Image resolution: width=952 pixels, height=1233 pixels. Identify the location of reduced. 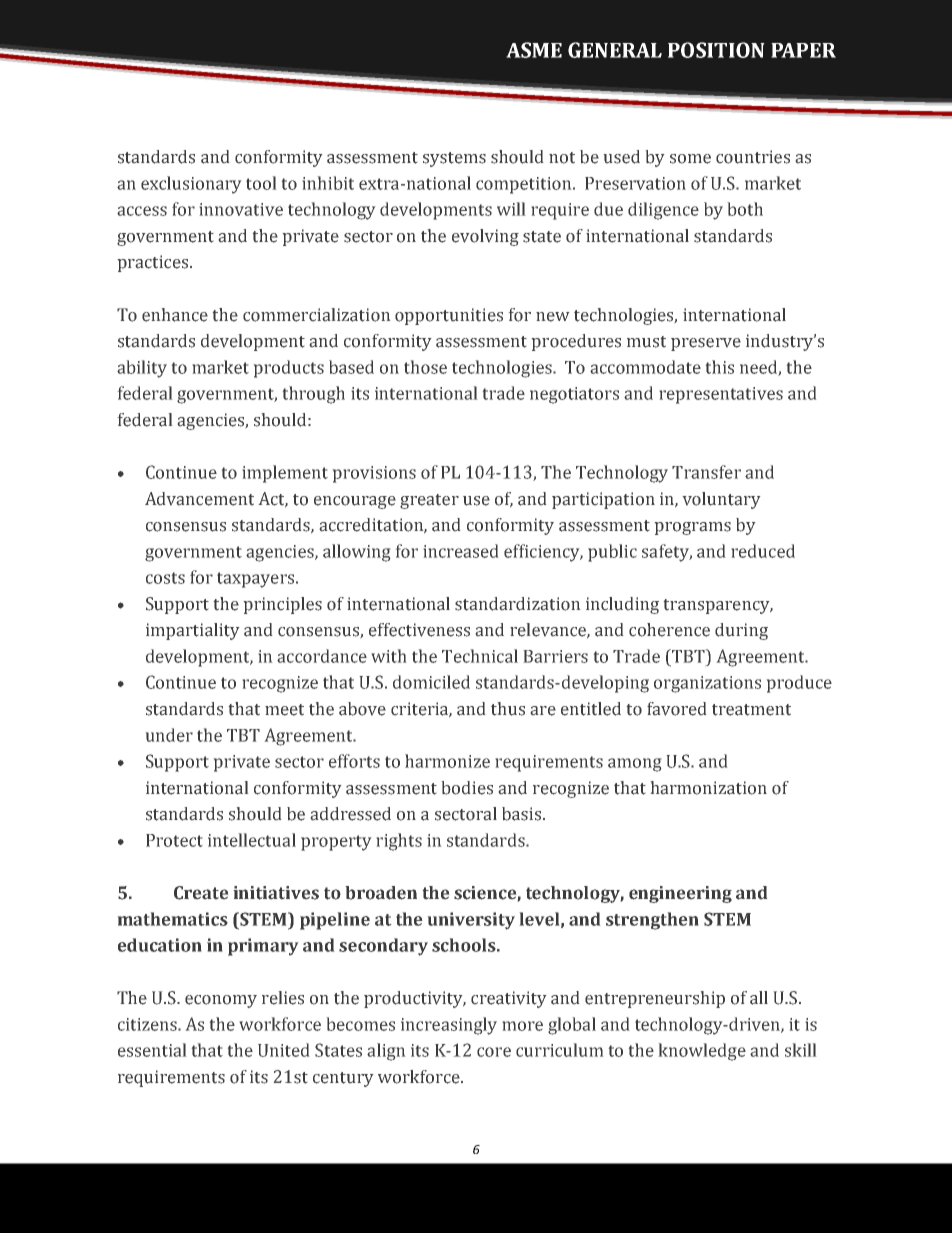
(763, 551).
